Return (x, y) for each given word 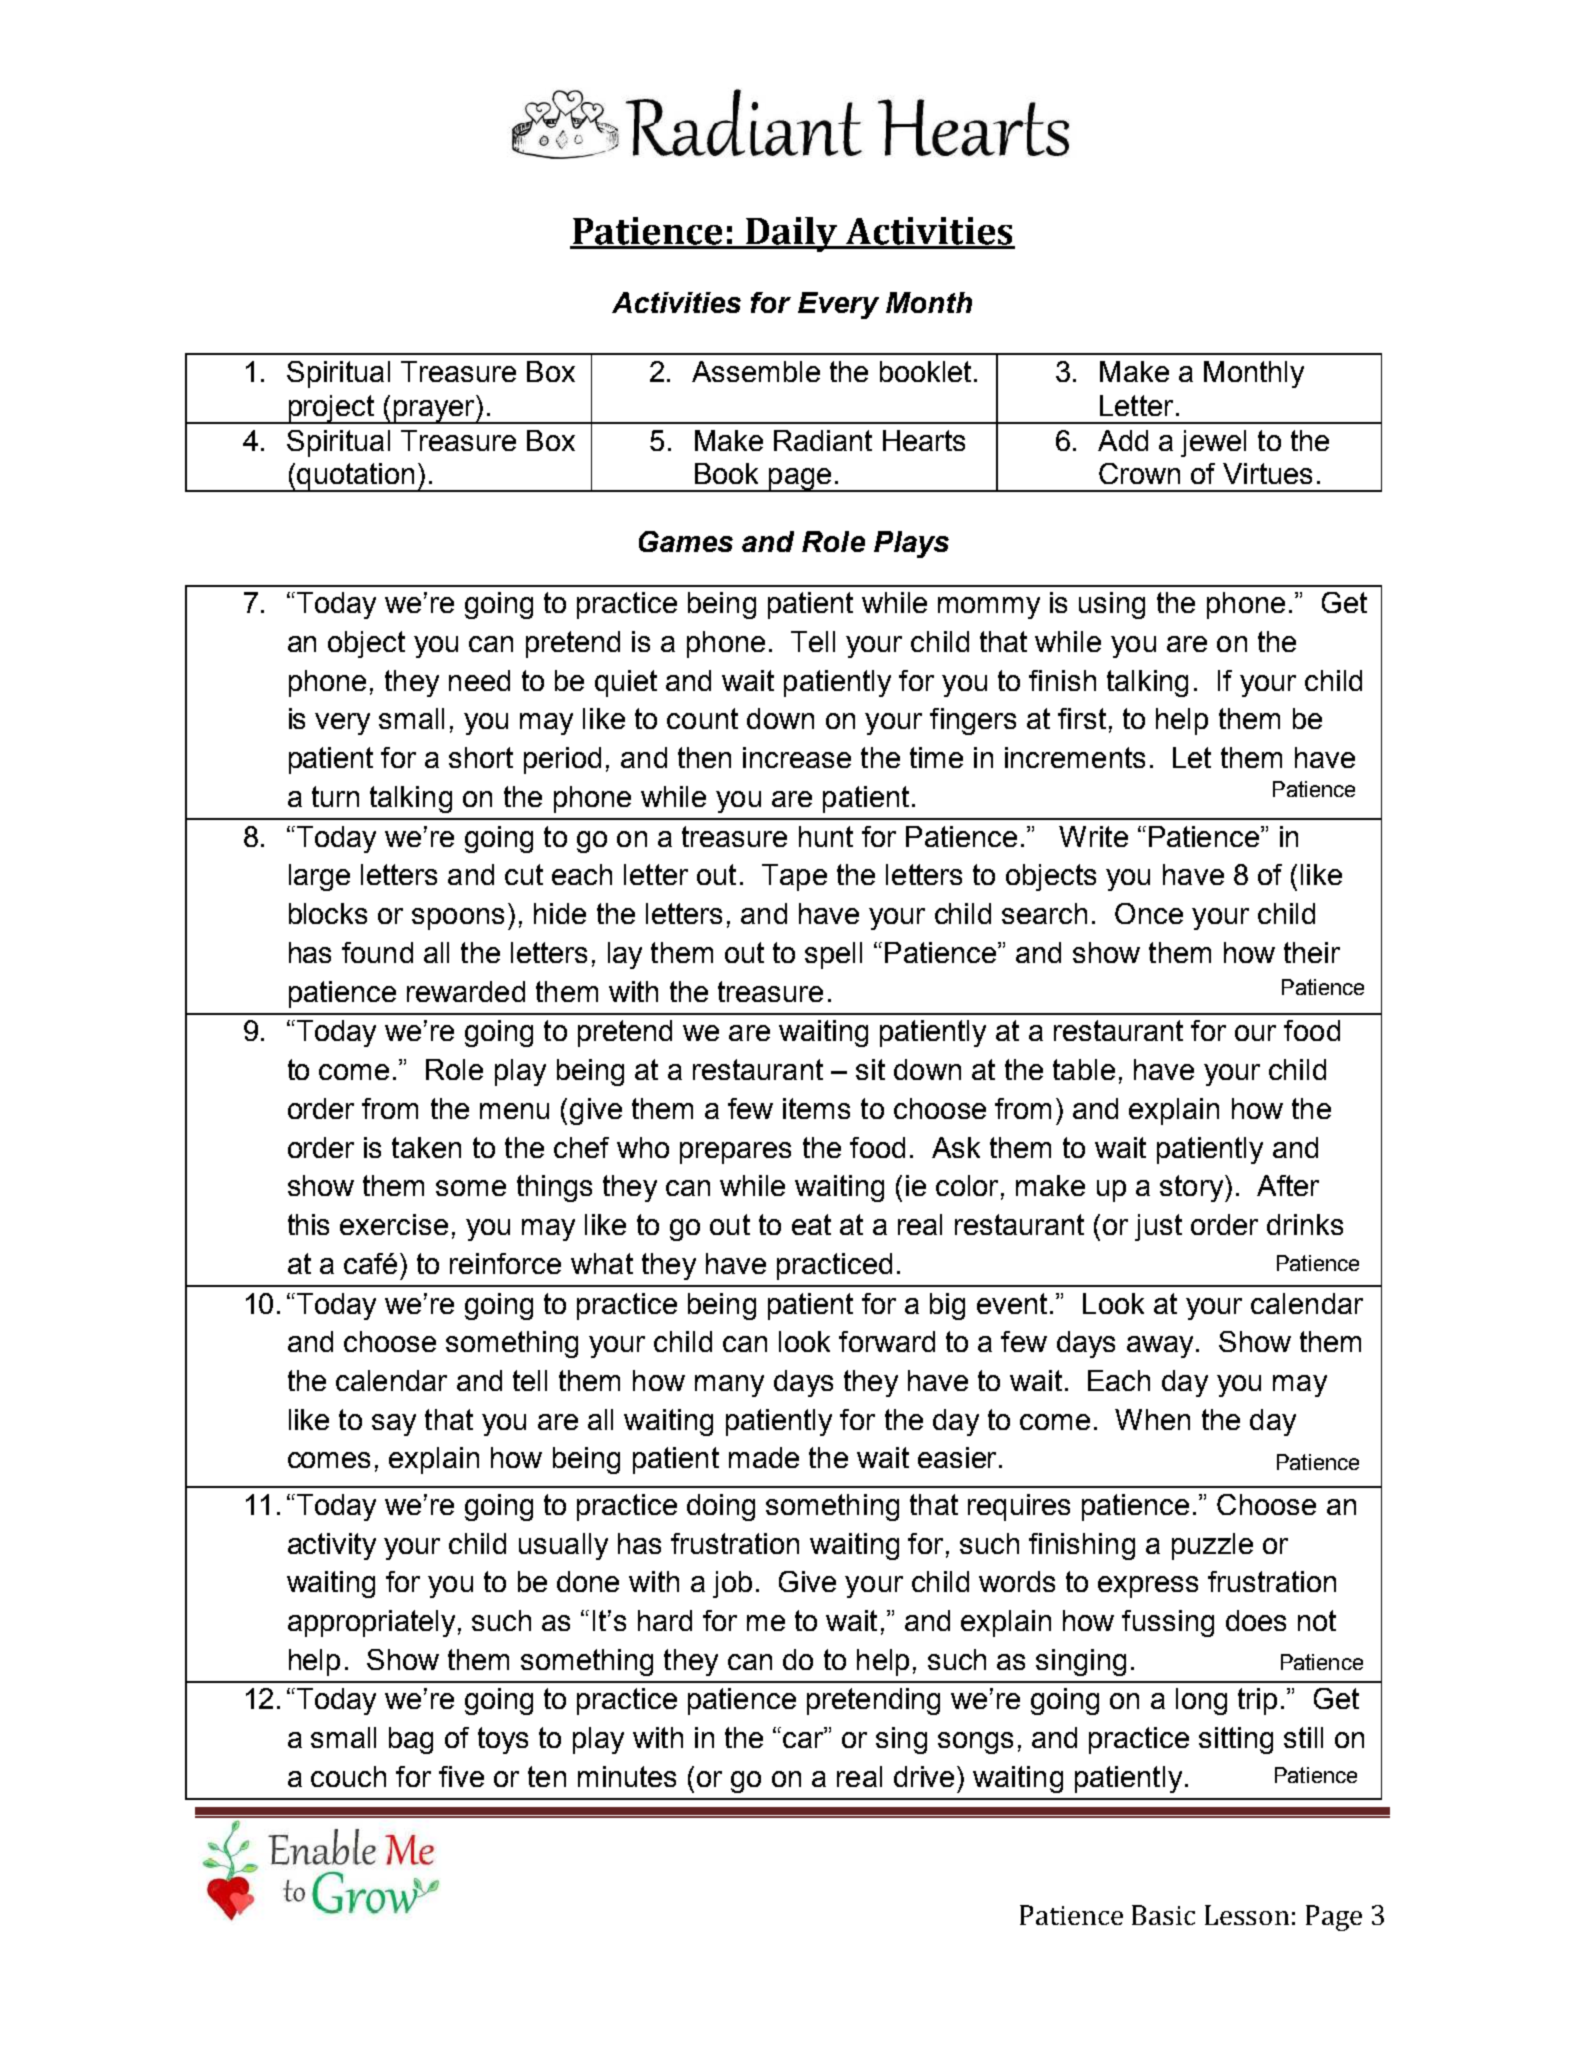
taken (426, 1147)
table (1084, 1069)
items (816, 1108)
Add (1123, 440)
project (331, 409)
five (461, 1776)
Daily (792, 234)
